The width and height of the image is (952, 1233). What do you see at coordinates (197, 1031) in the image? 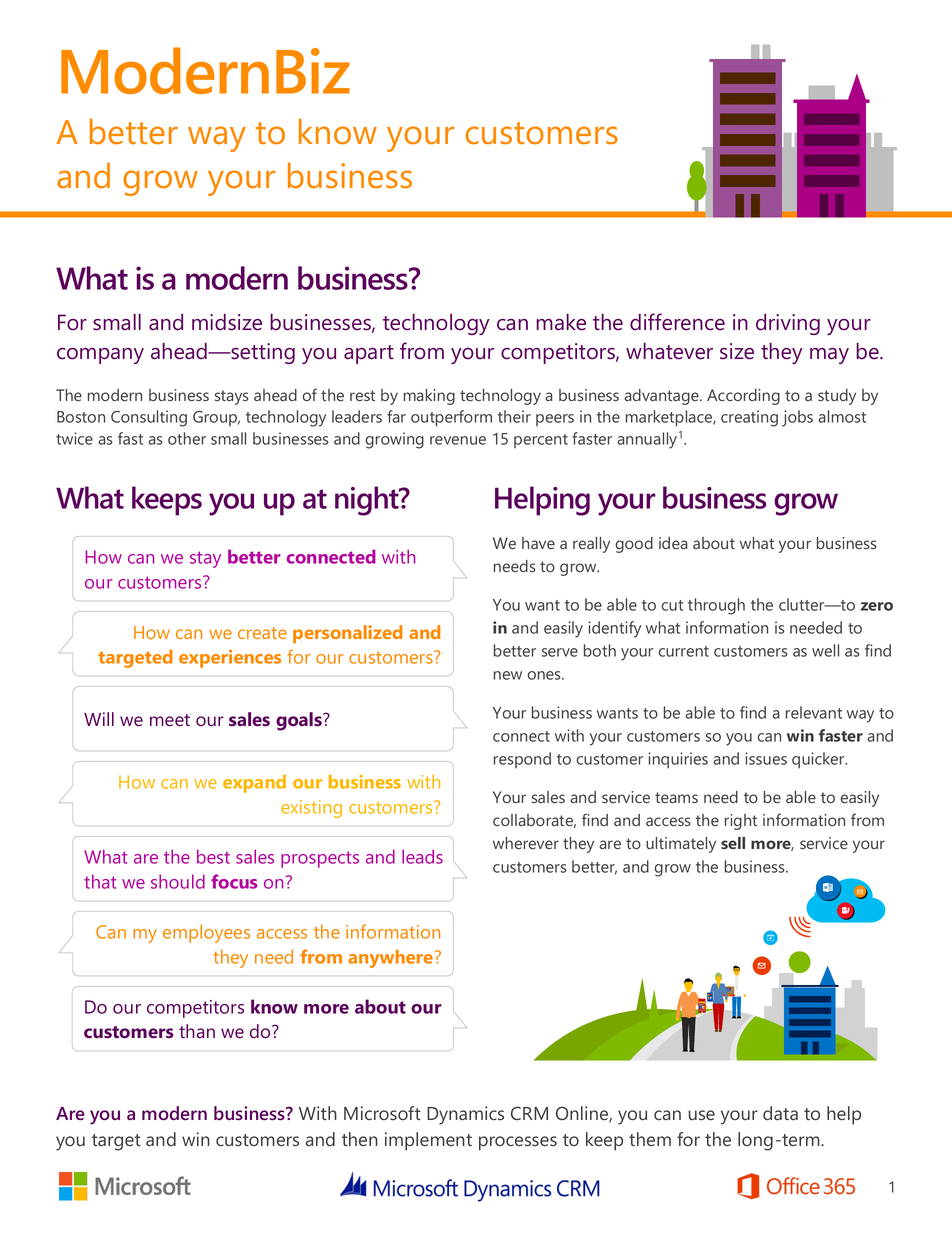
I see `than` at bounding box center [197, 1031].
